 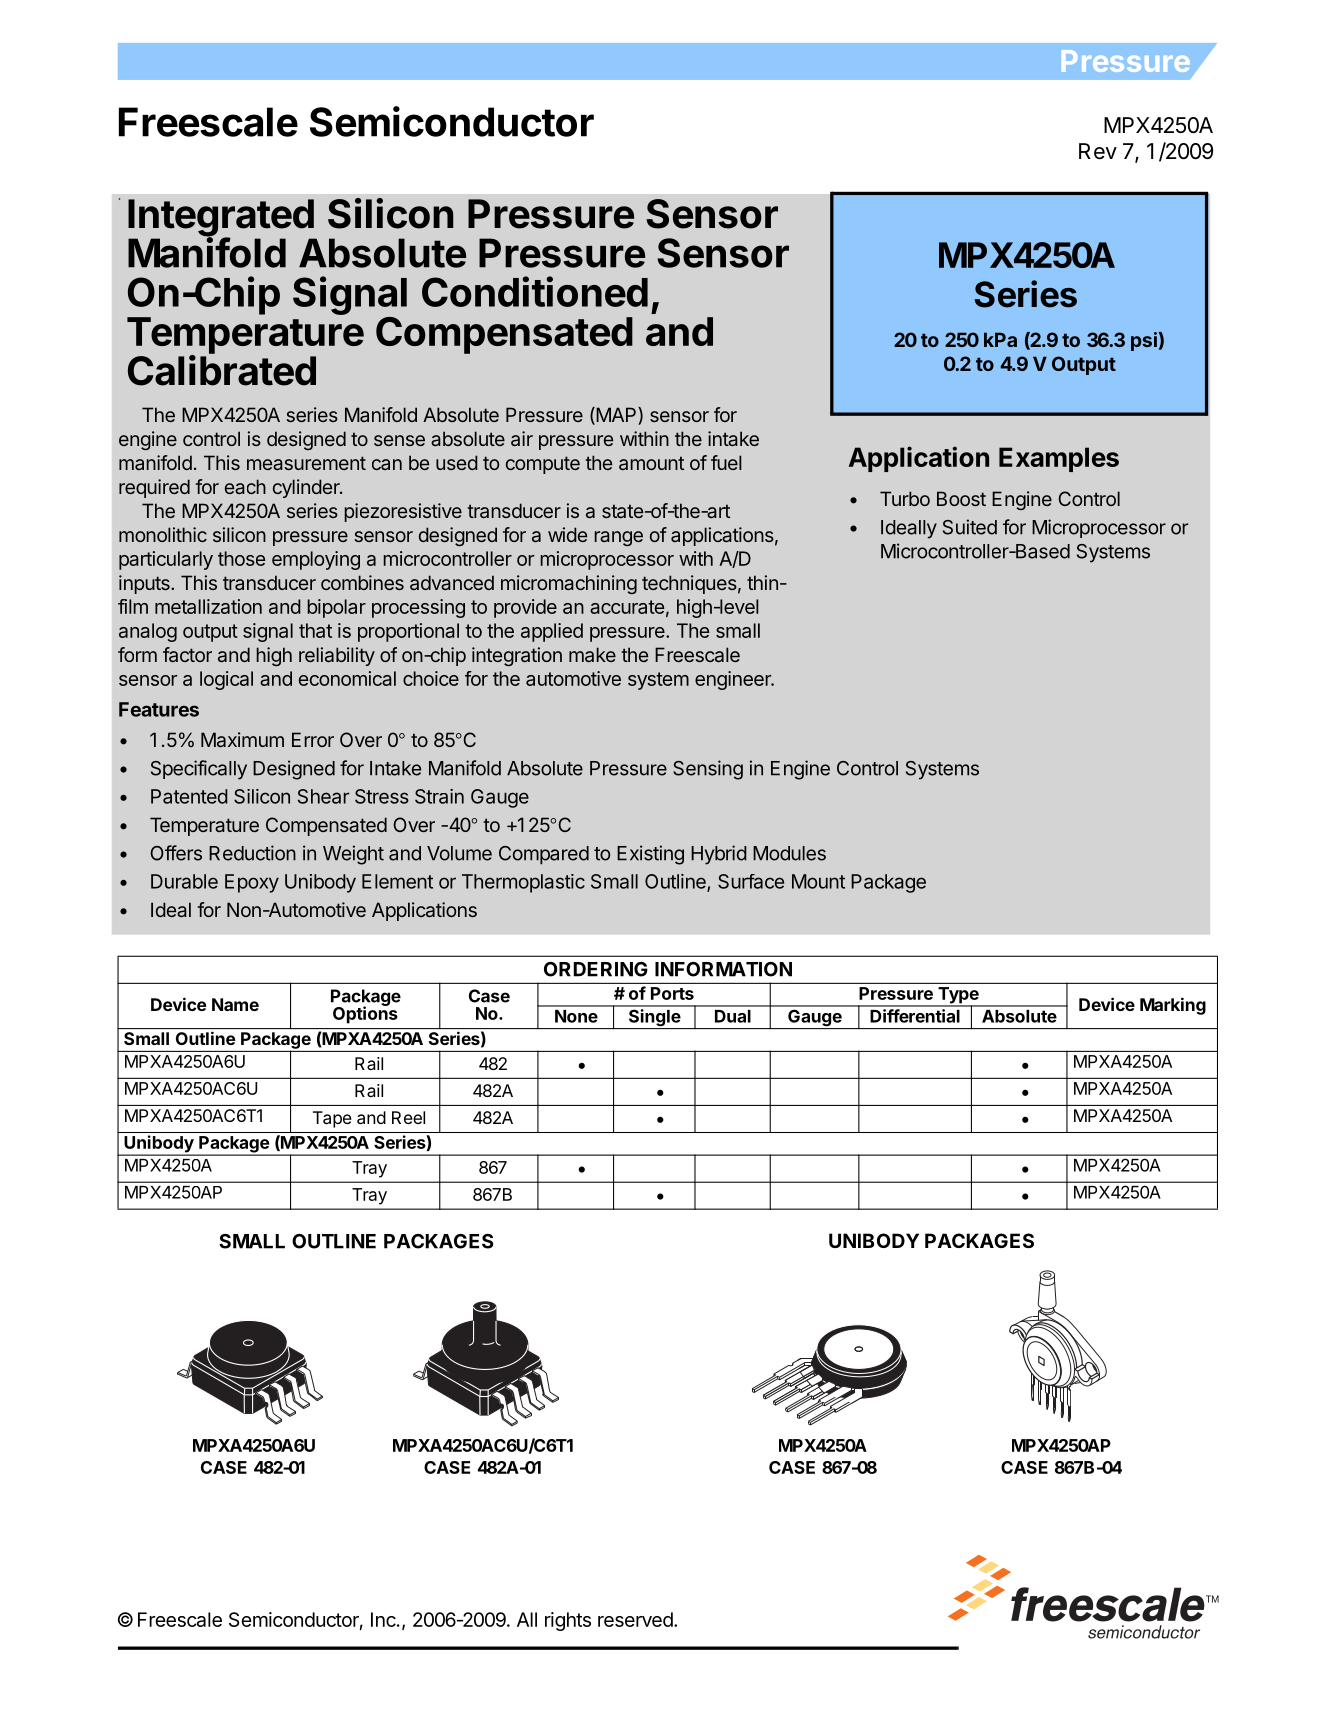 What do you see at coordinates (384, 1619) in the image?
I see `Inc` at bounding box center [384, 1619].
